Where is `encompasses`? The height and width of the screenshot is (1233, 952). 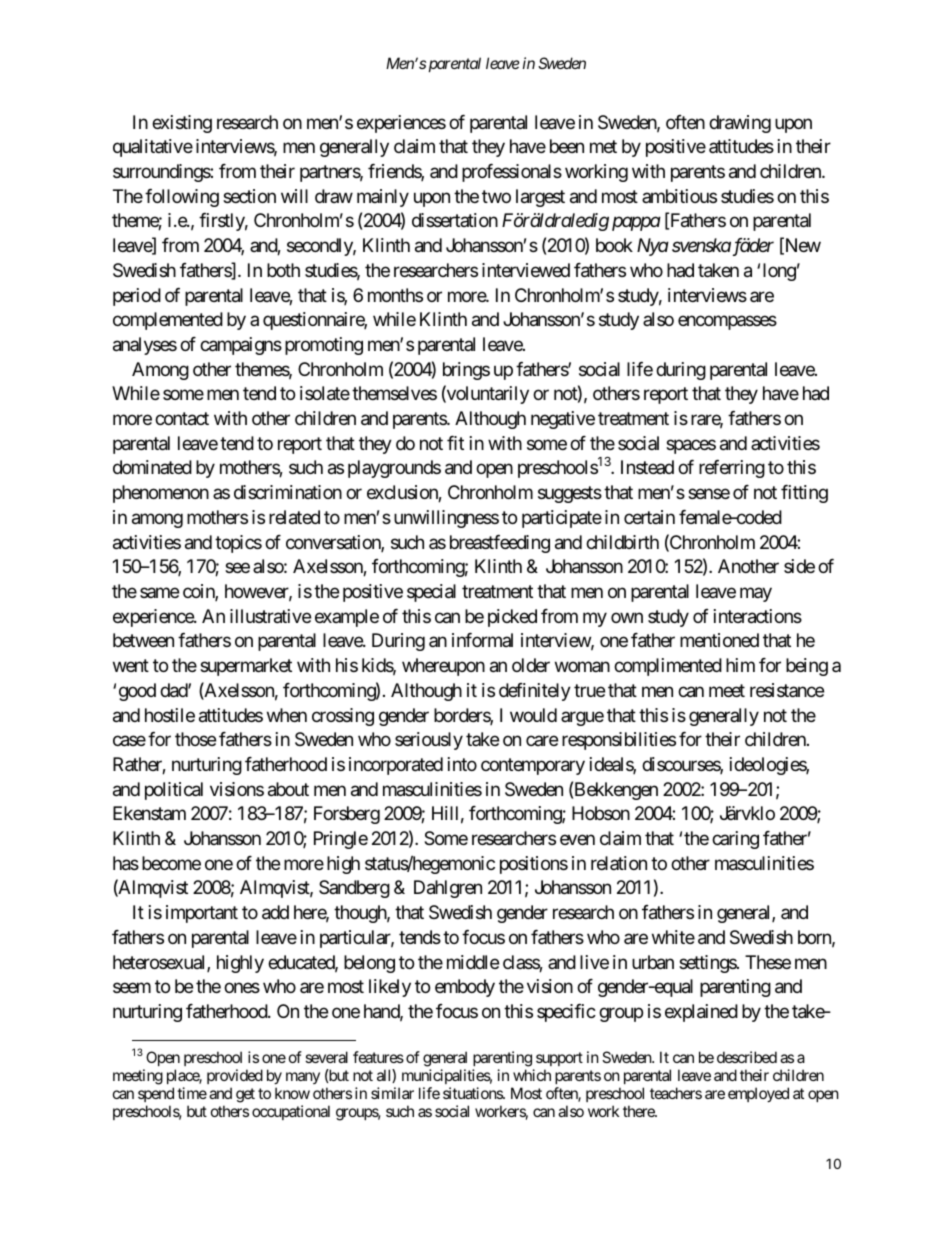 encompasses is located at coordinates (727, 323).
